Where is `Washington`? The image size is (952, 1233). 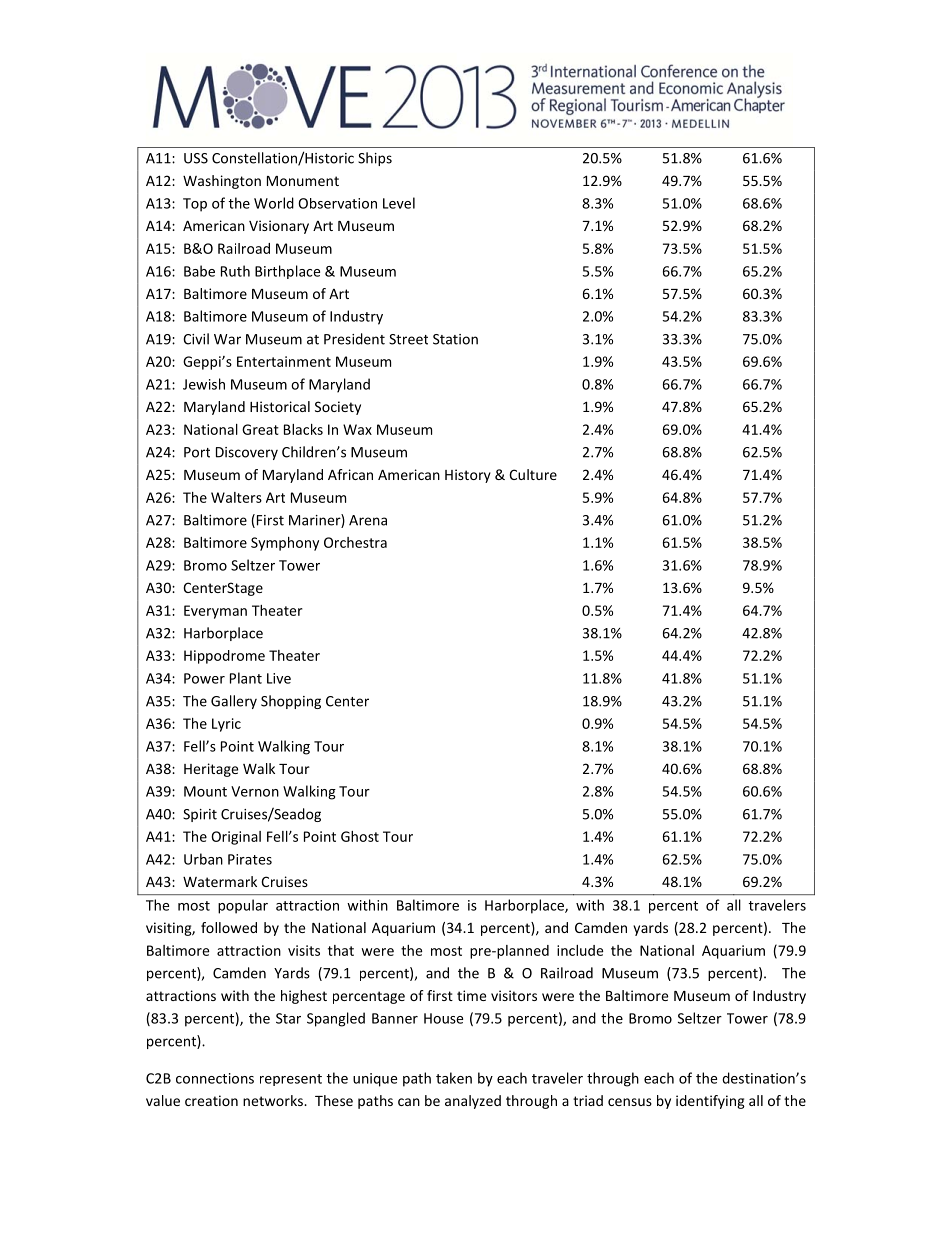
Washington is located at coordinates (222, 182).
